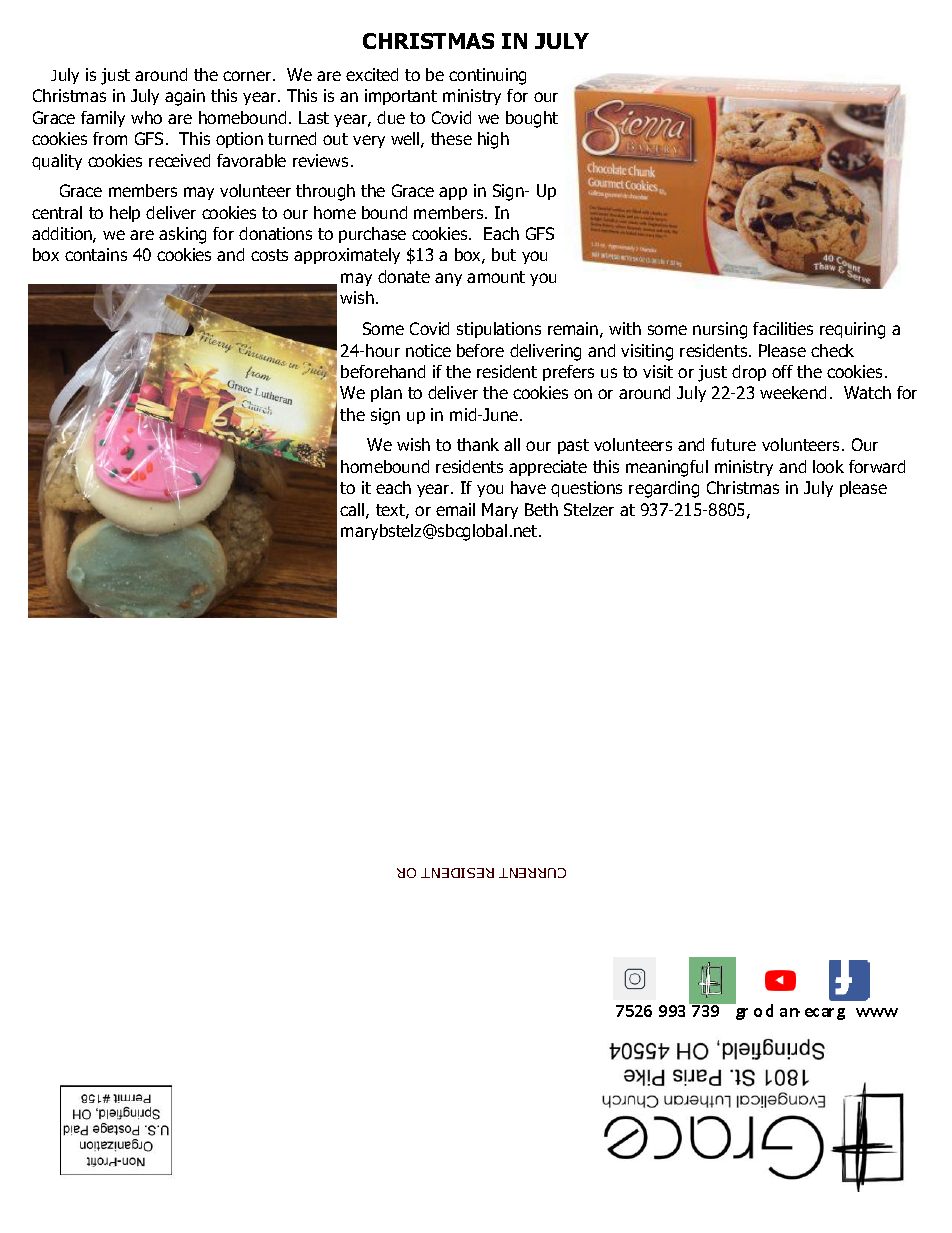  I want to click on bought, so click(532, 119).
